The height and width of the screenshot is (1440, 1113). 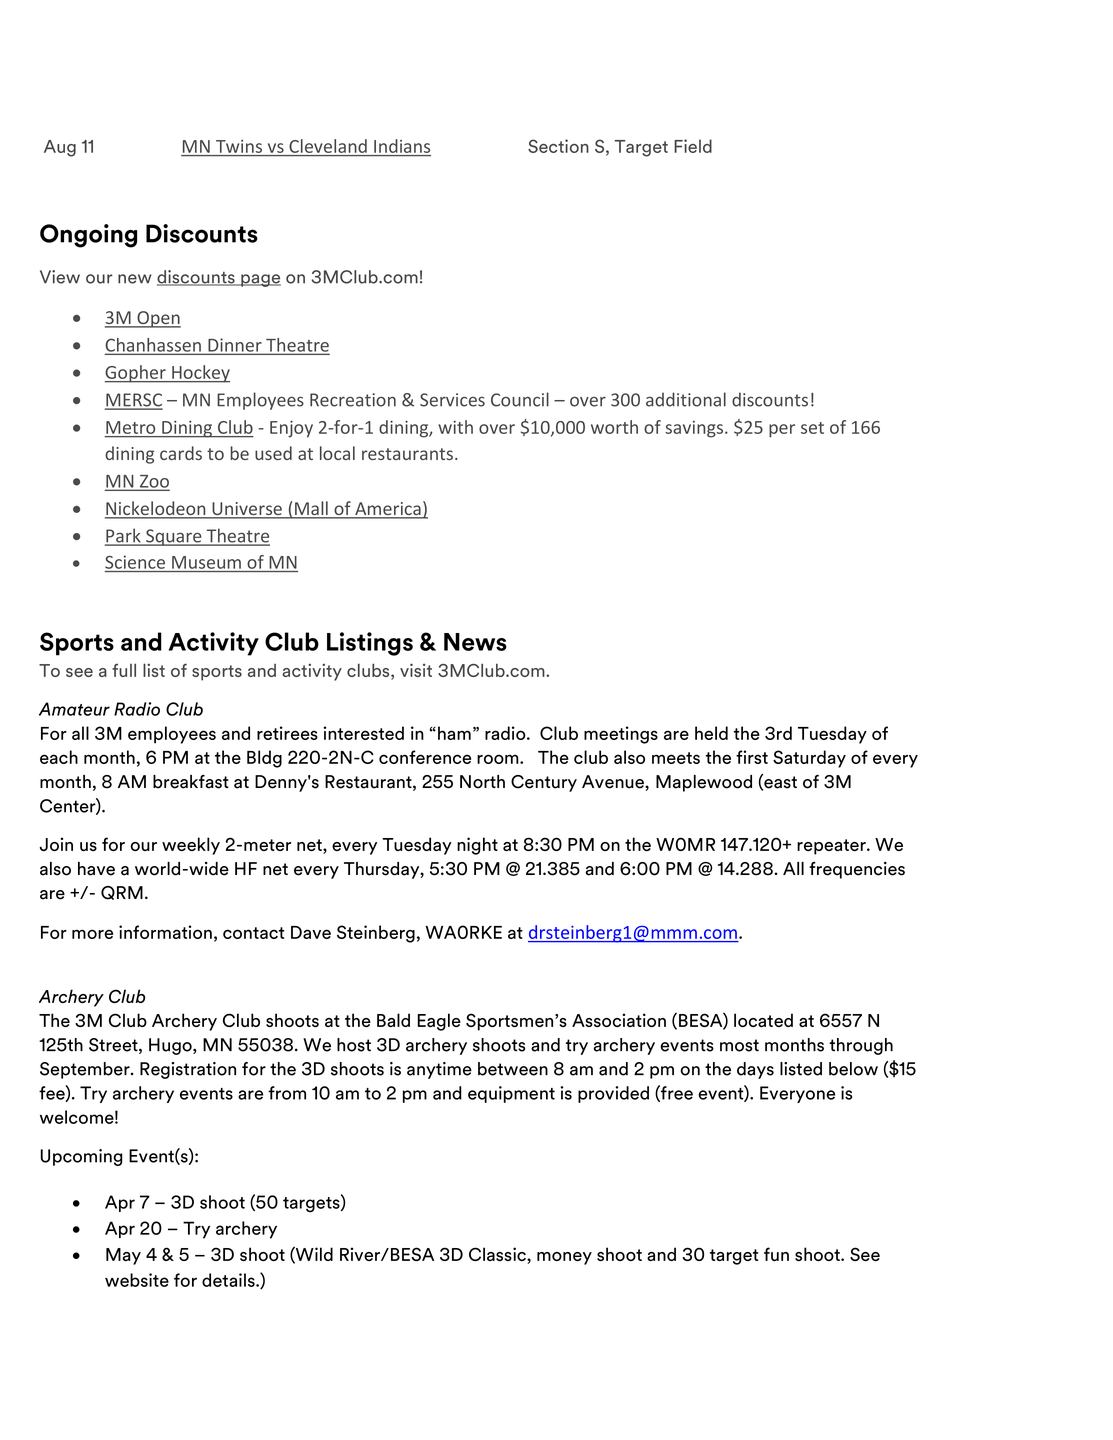 I want to click on full, so click(x=124, y=670).
